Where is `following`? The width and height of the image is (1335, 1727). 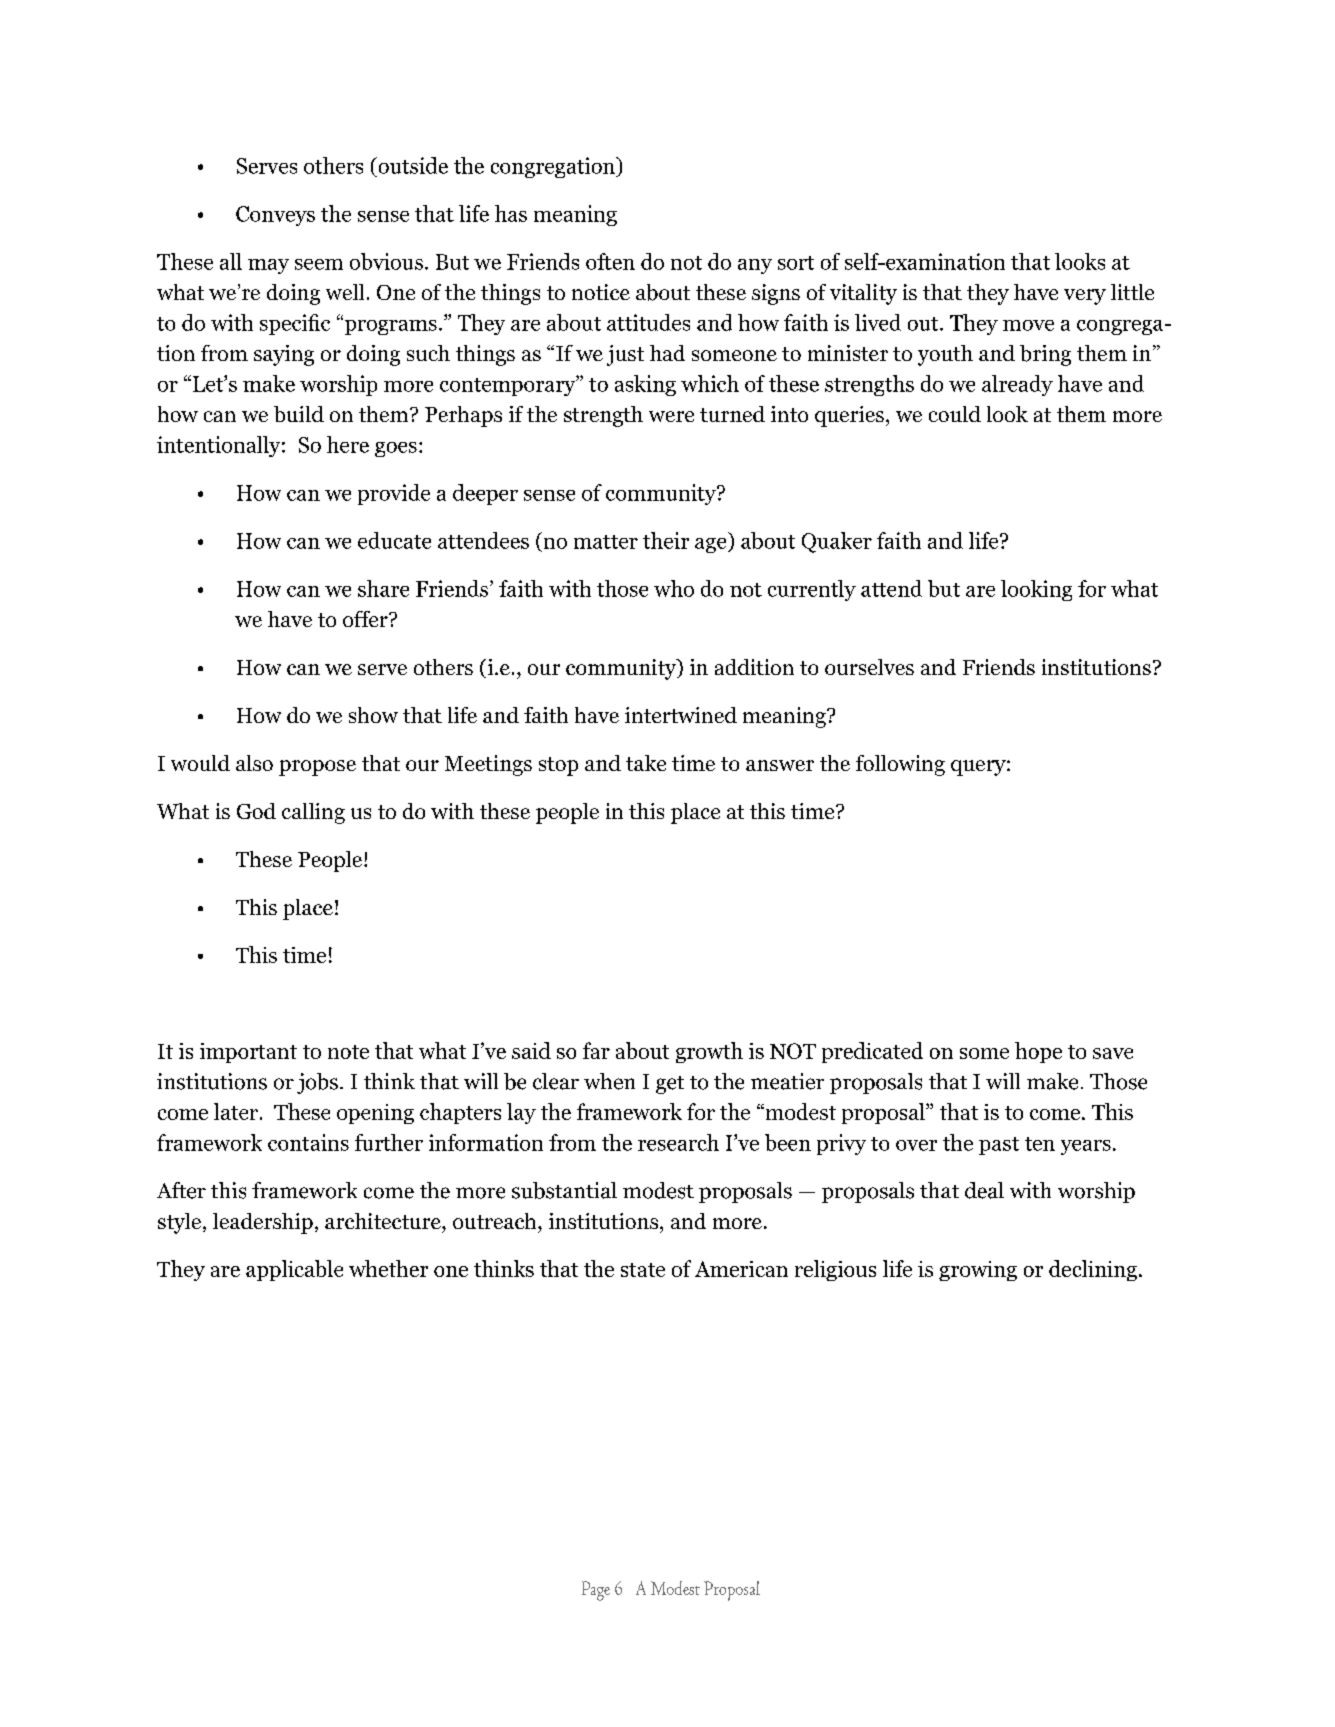
following is located at coordinates (900, 765).
